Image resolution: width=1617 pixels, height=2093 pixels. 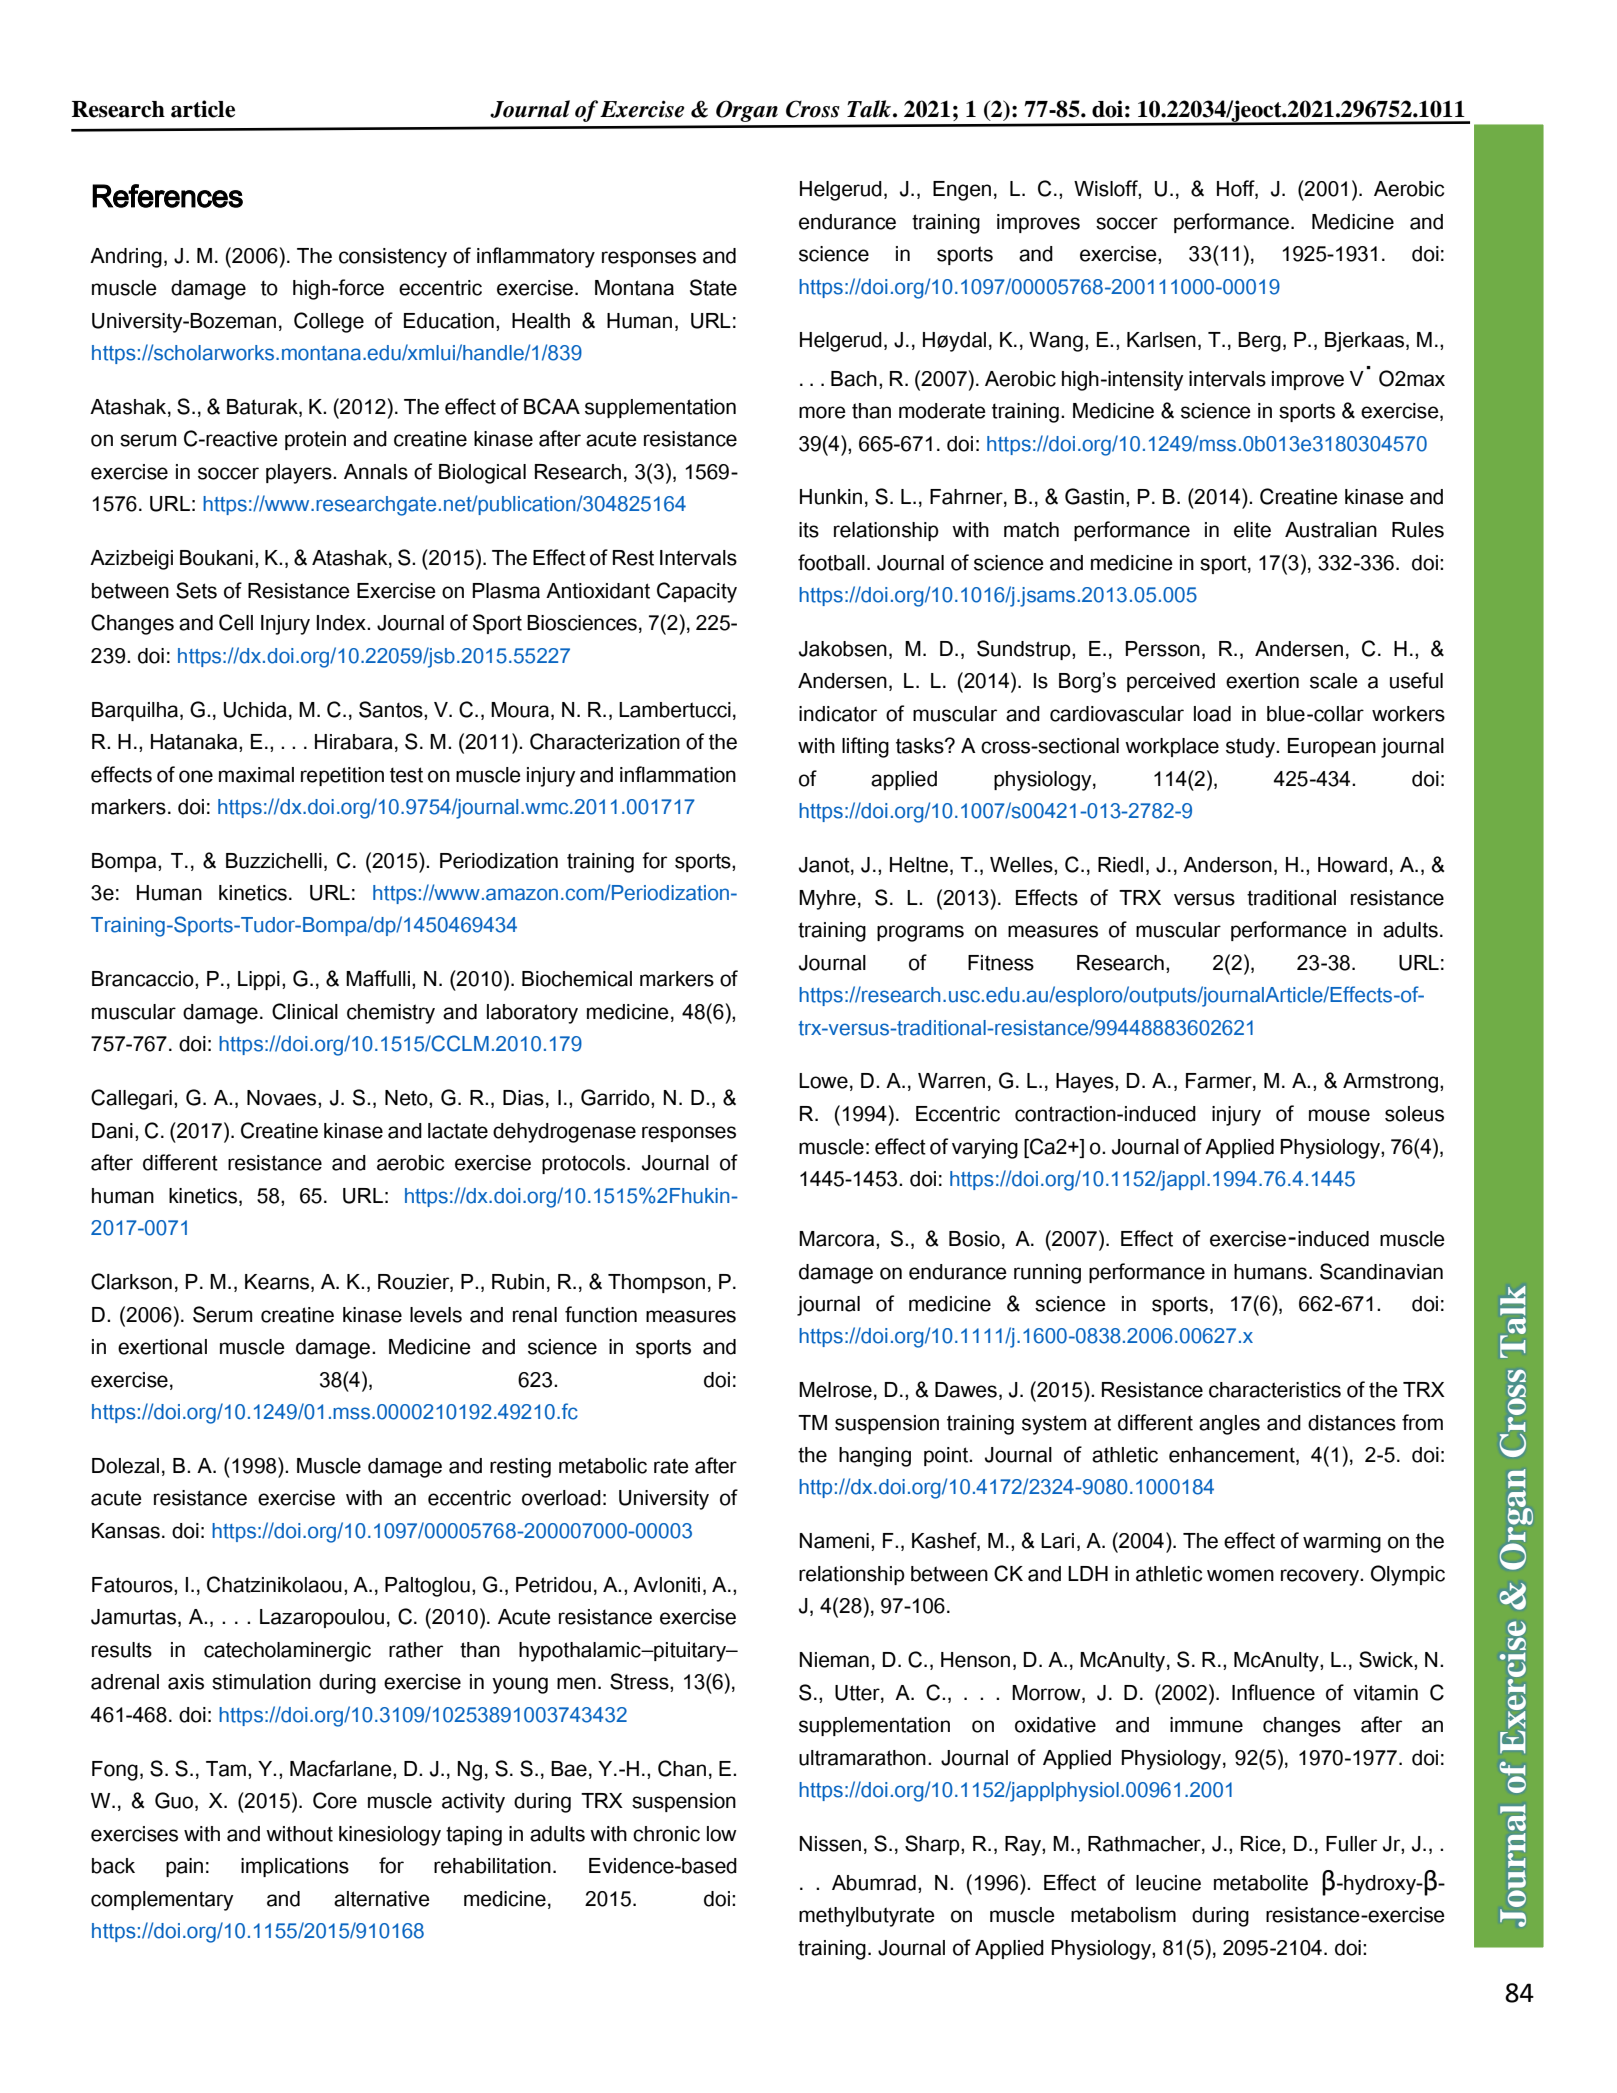 I want to click on chronic, so click(x=666, y=1834).
